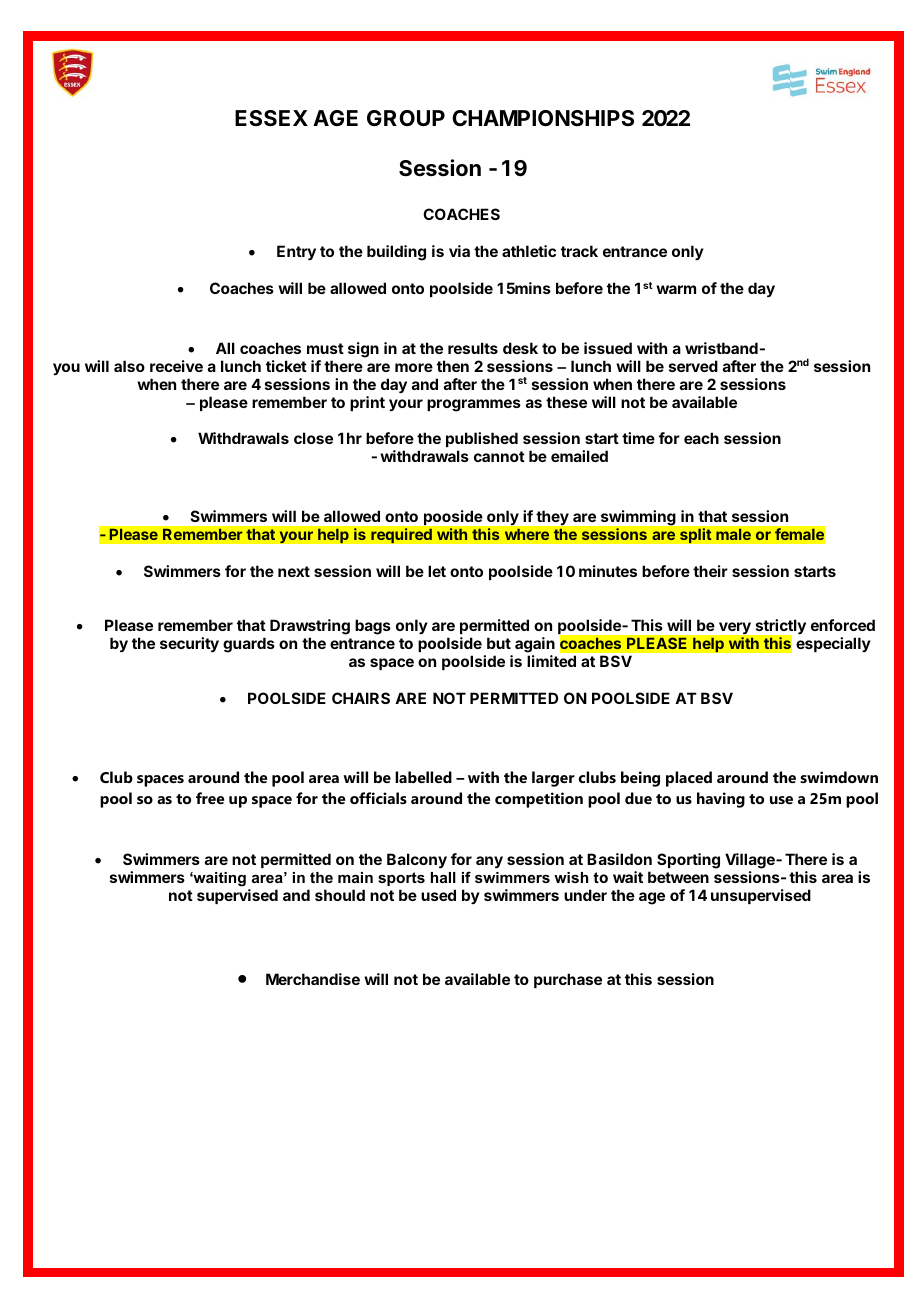 Image resolution: width=924 pixels, height=1308 pixels. I want to click on Merchandise, so click(313, 979).
